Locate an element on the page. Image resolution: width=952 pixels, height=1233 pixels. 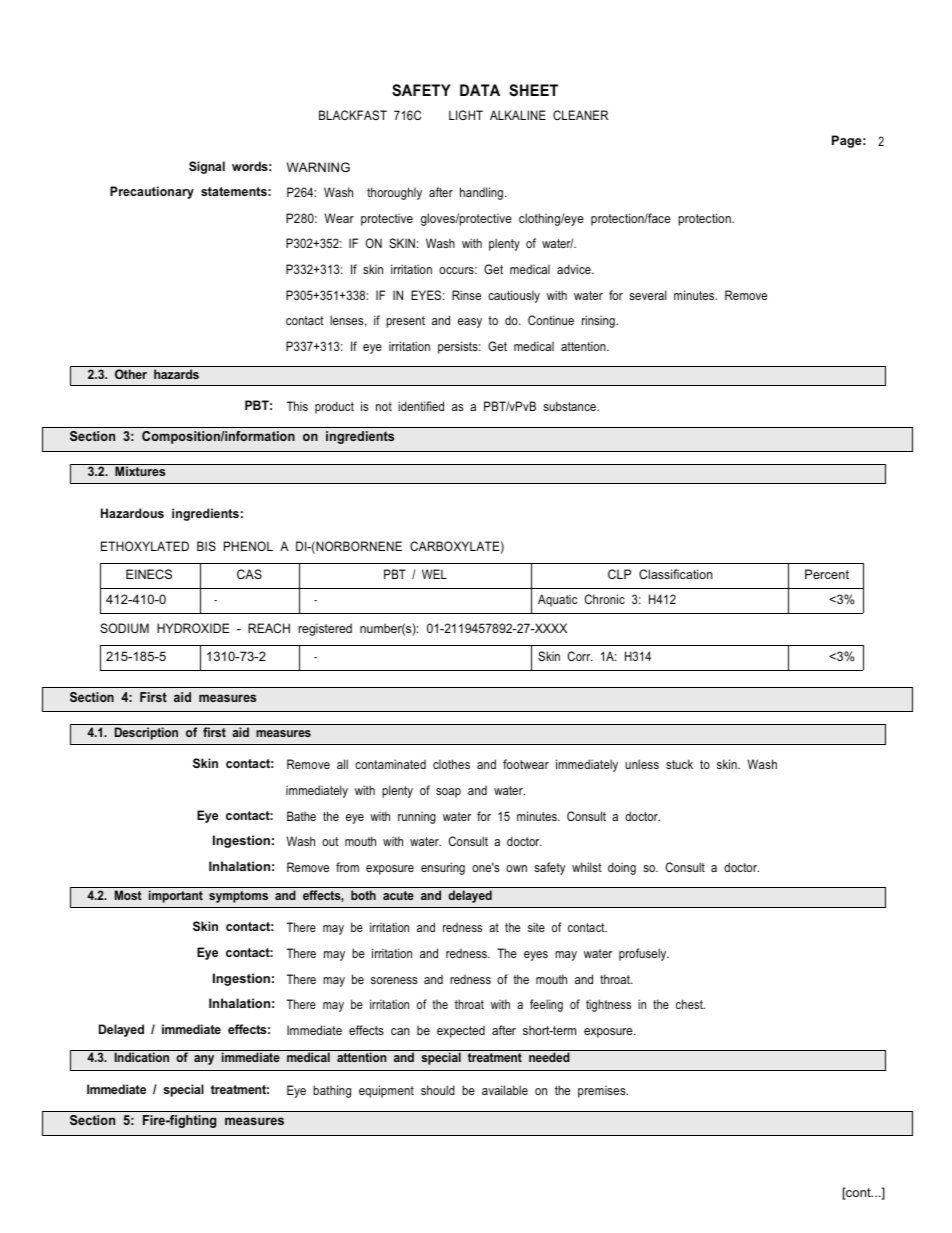
any is located at coordinates (204, 1060).
